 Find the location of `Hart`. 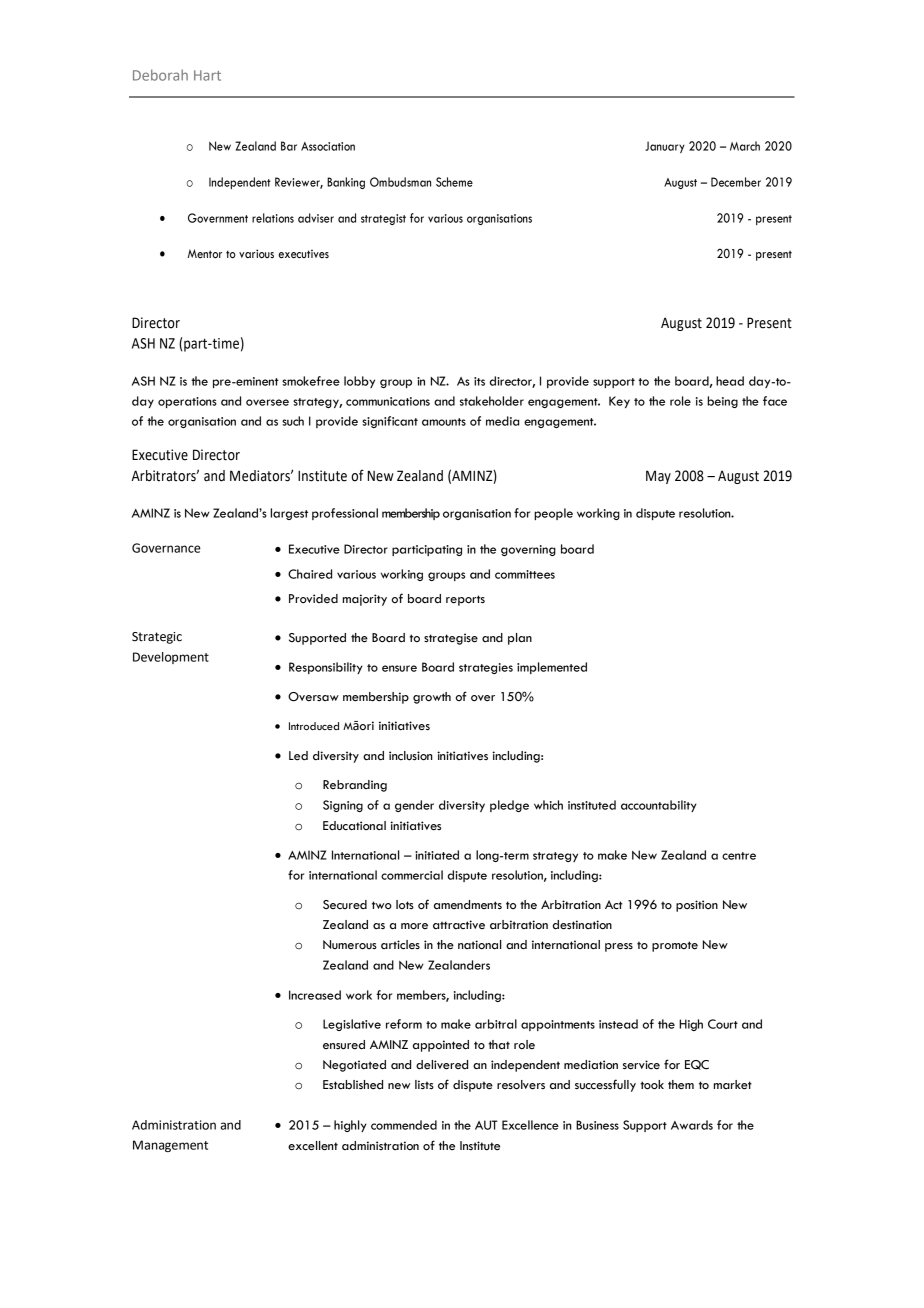

Hart is located at coordinates (207, 75).
